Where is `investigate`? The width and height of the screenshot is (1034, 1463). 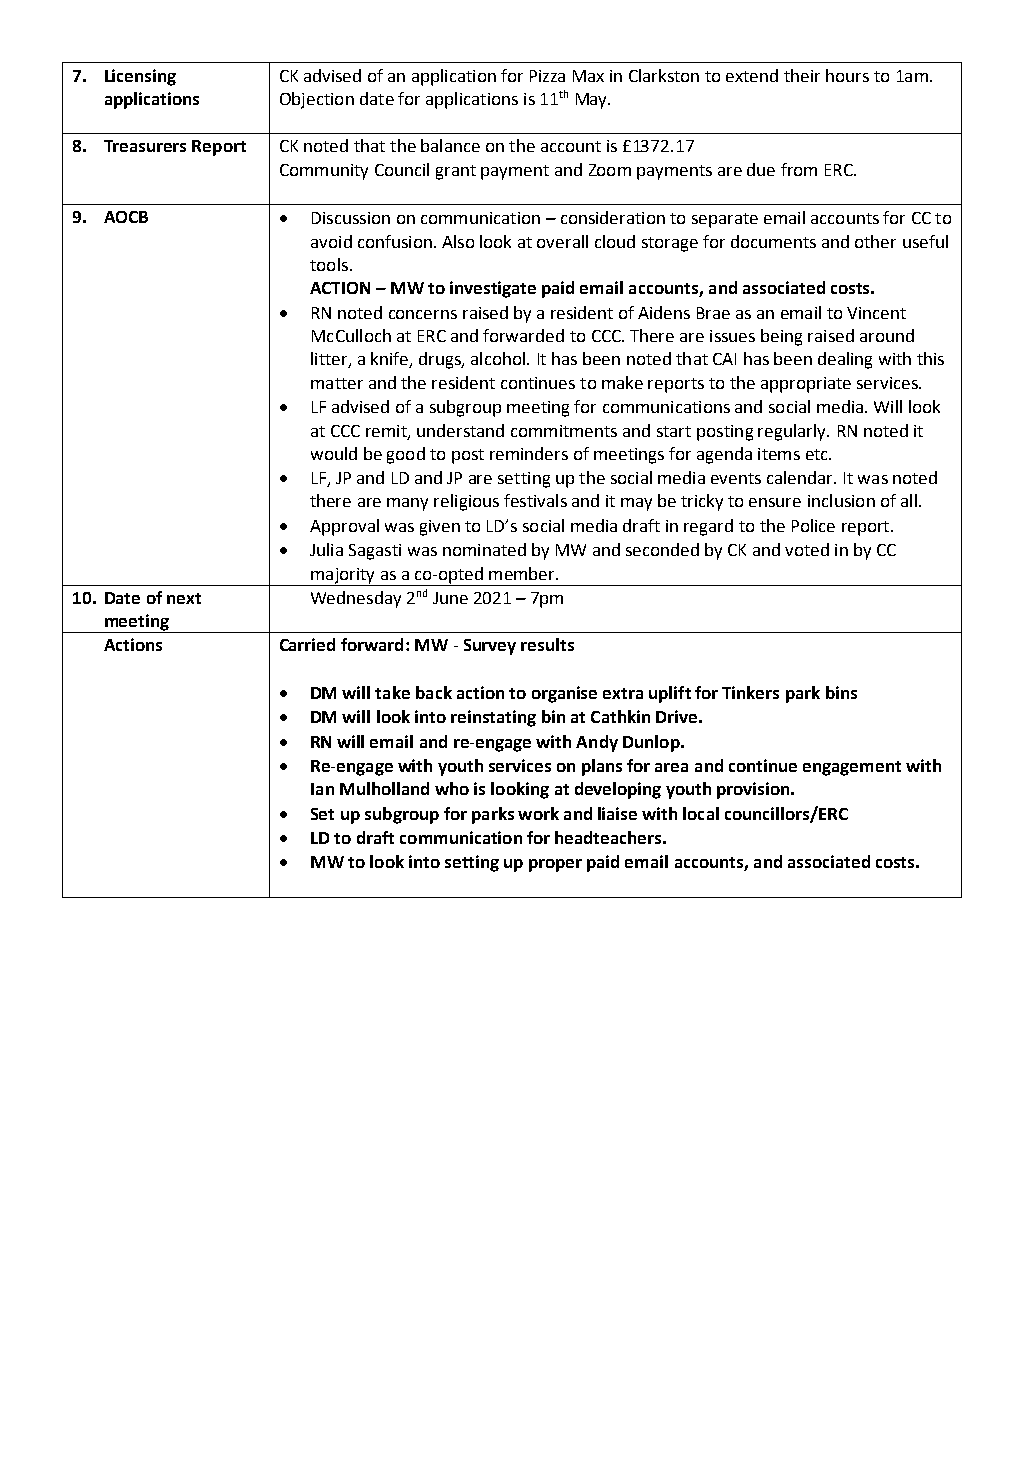
investigate is located at coordinates (493, 289).
